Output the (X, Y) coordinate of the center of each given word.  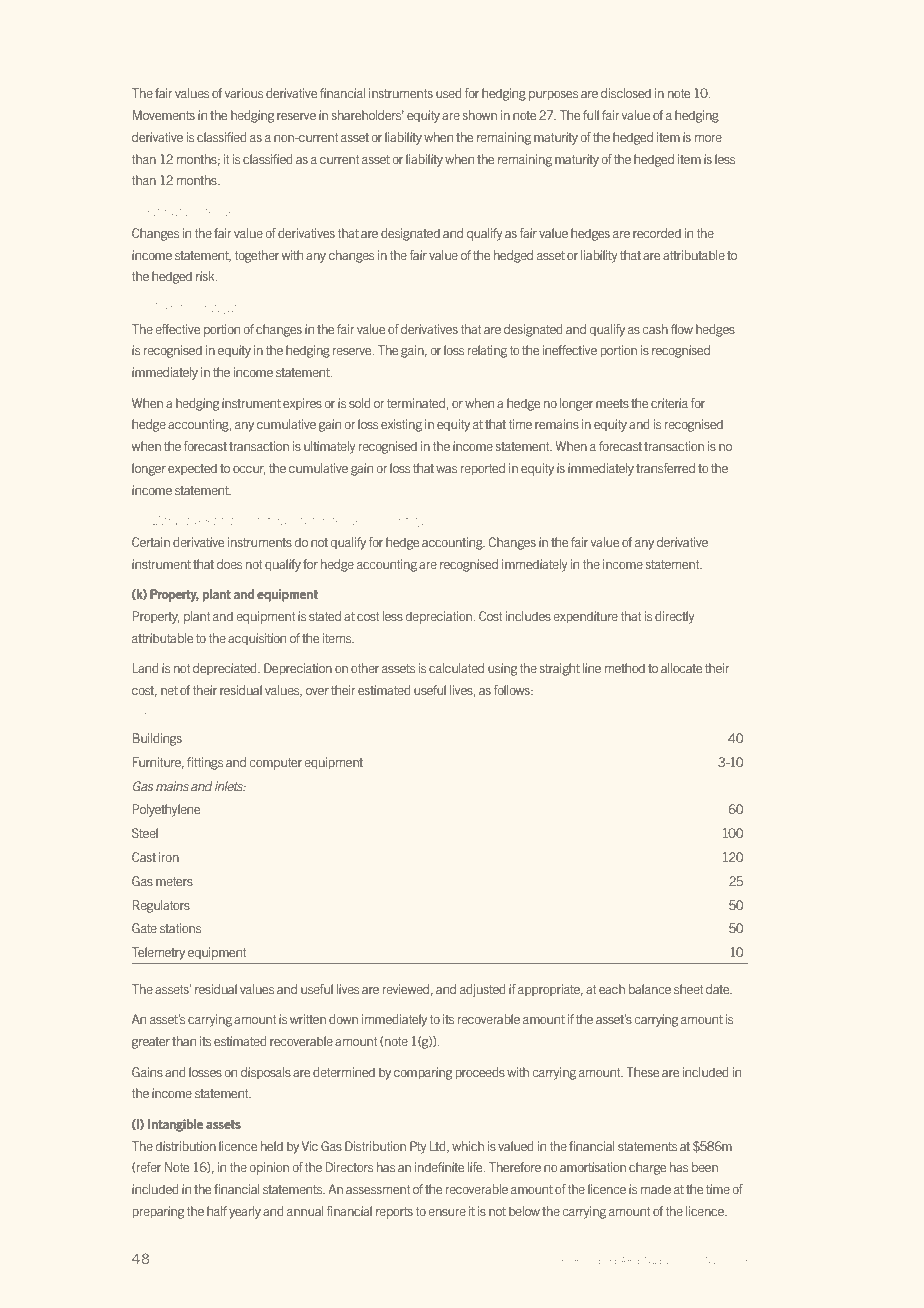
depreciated (226, 669)
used (449, 93)
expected (192, 469)
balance (650, 989)
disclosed (626, 93)
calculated (456, 668)
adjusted (483, 990)
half (217, 1211)
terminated (416, 403)
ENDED (654, 1260)
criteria (669, 403)
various (244, 93)
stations (180, 928)
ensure (447, 1212)
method (625, 668)
